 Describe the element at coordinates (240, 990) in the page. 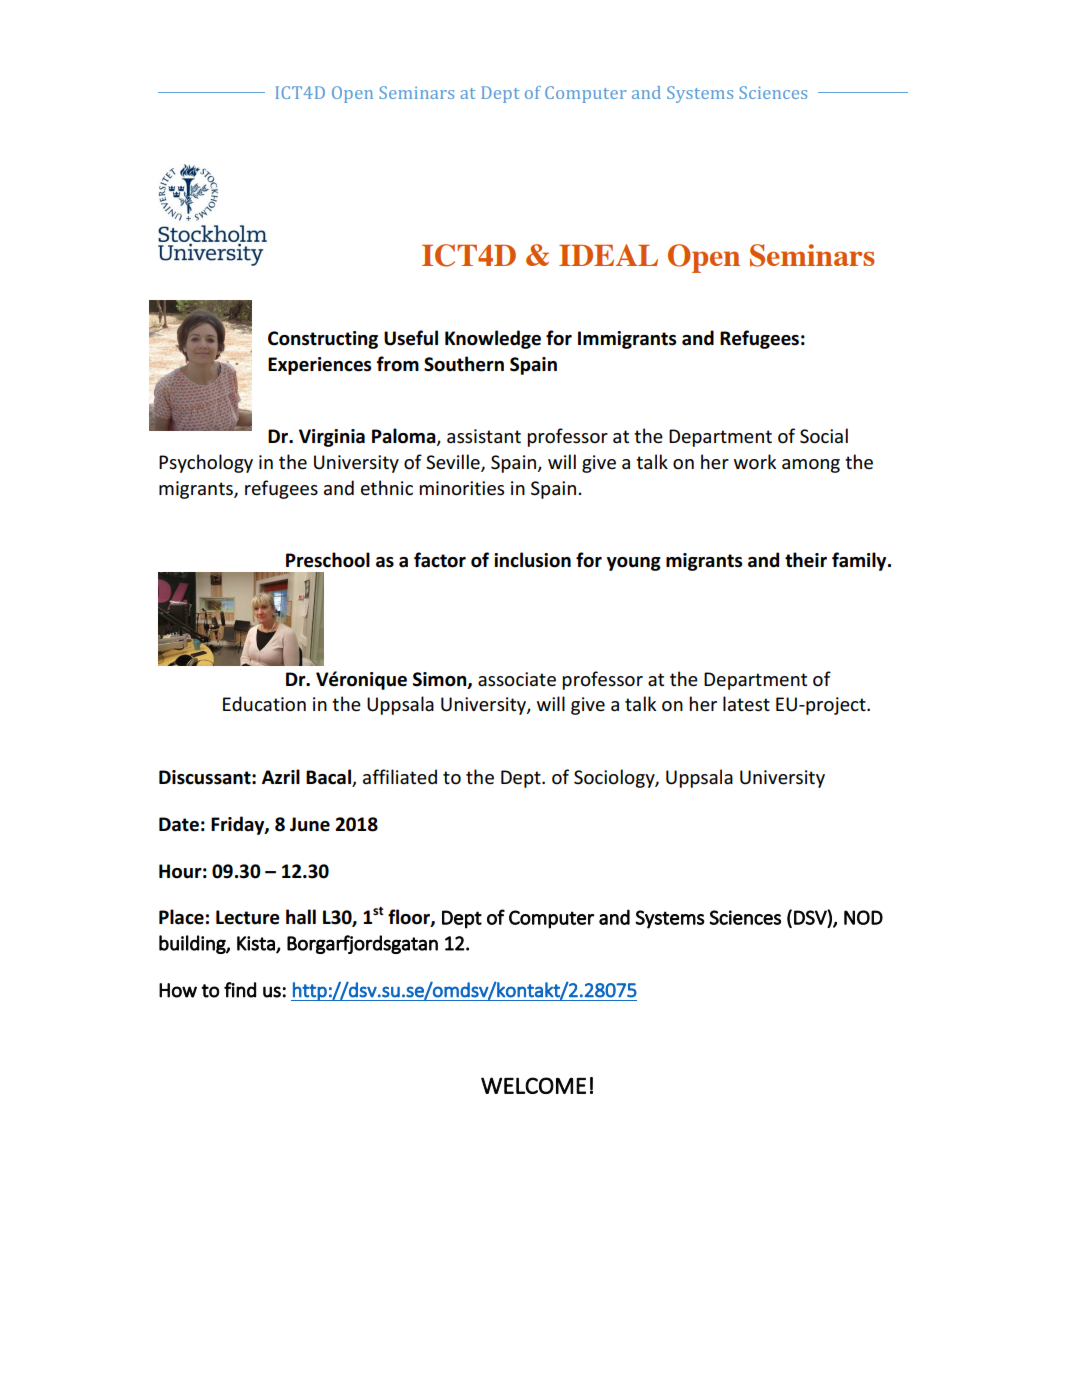

I see `find` at that location.
